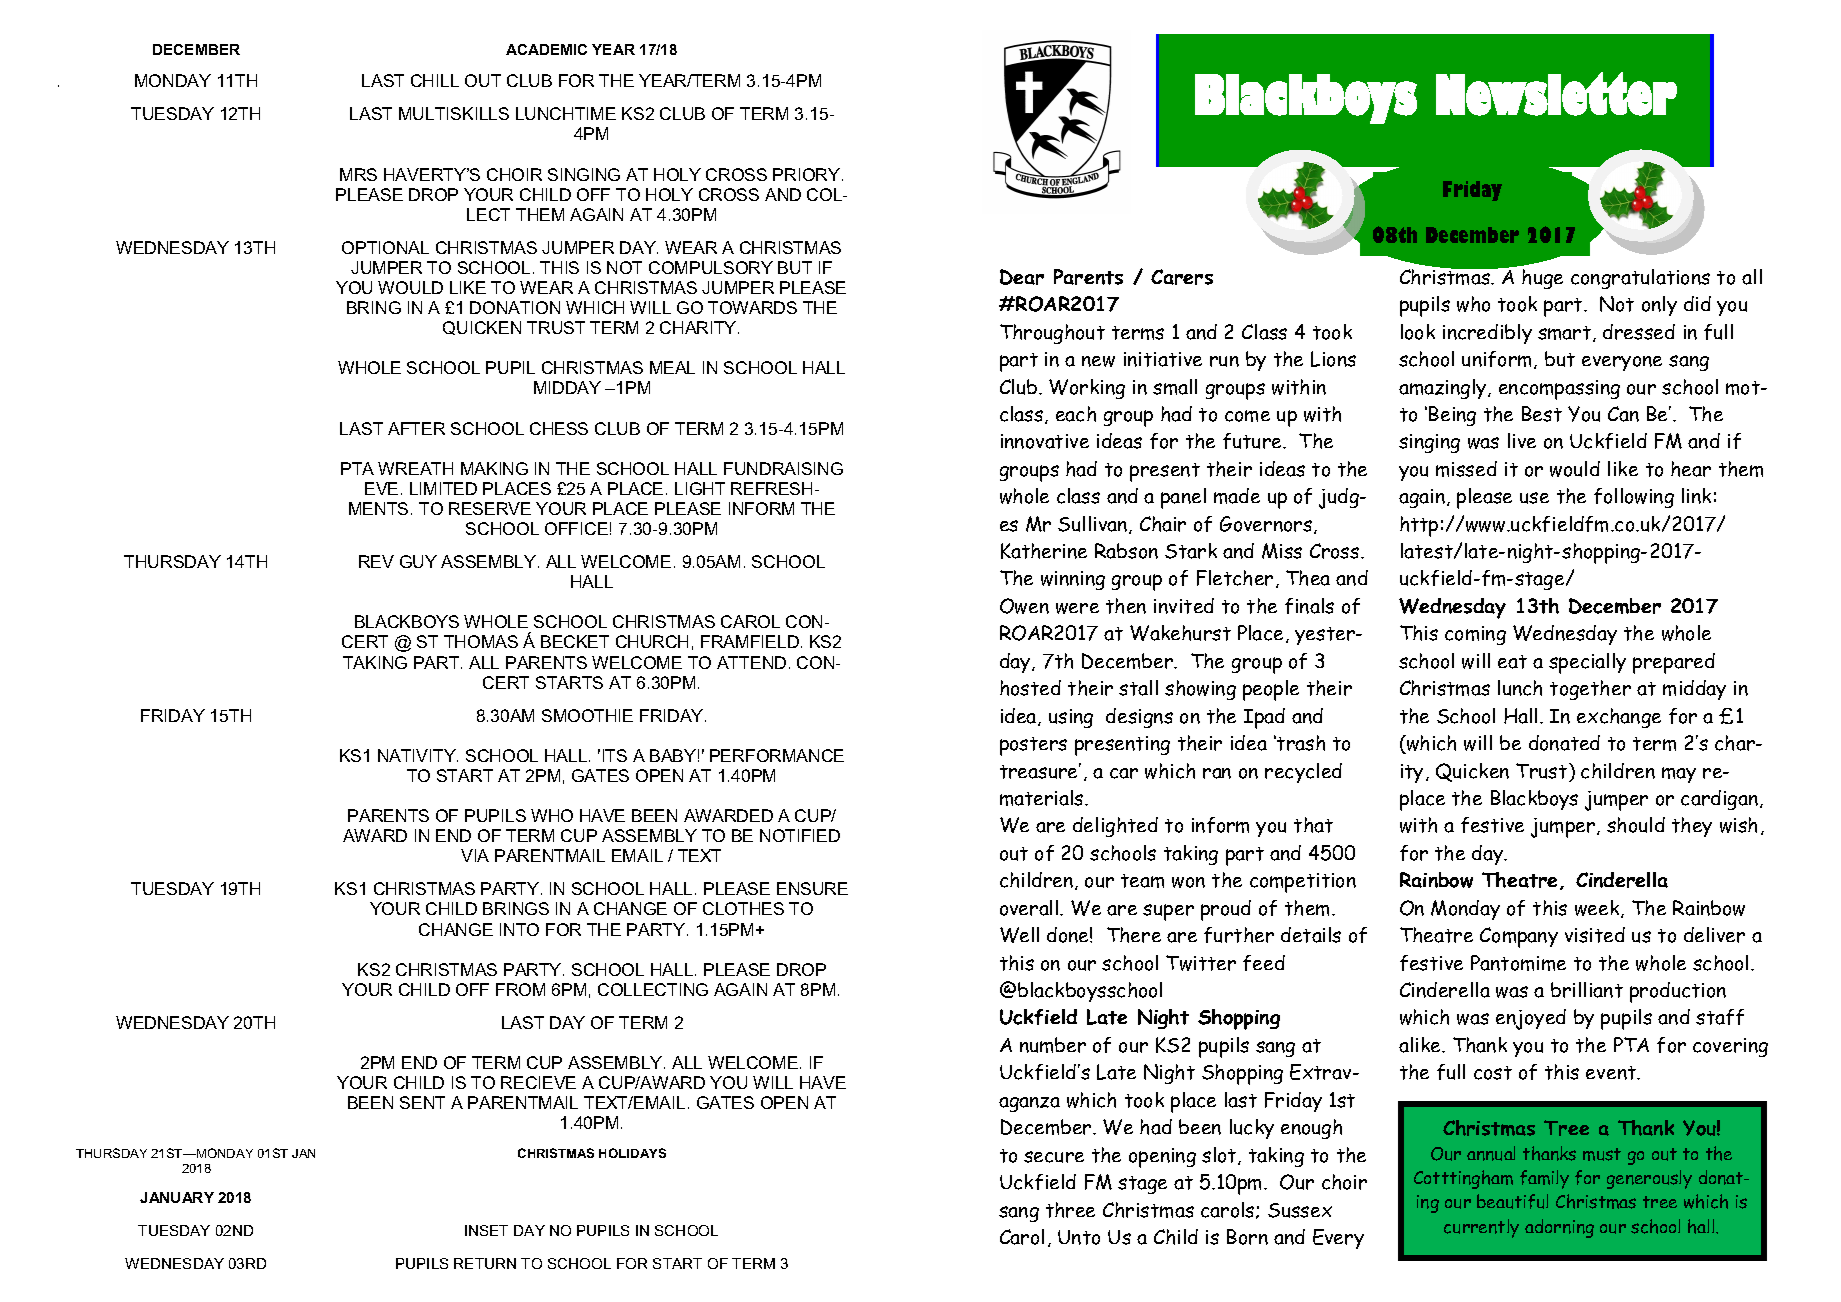 The image size is (1841, 1302). I want to click on hosted, so click(1030, 688).
